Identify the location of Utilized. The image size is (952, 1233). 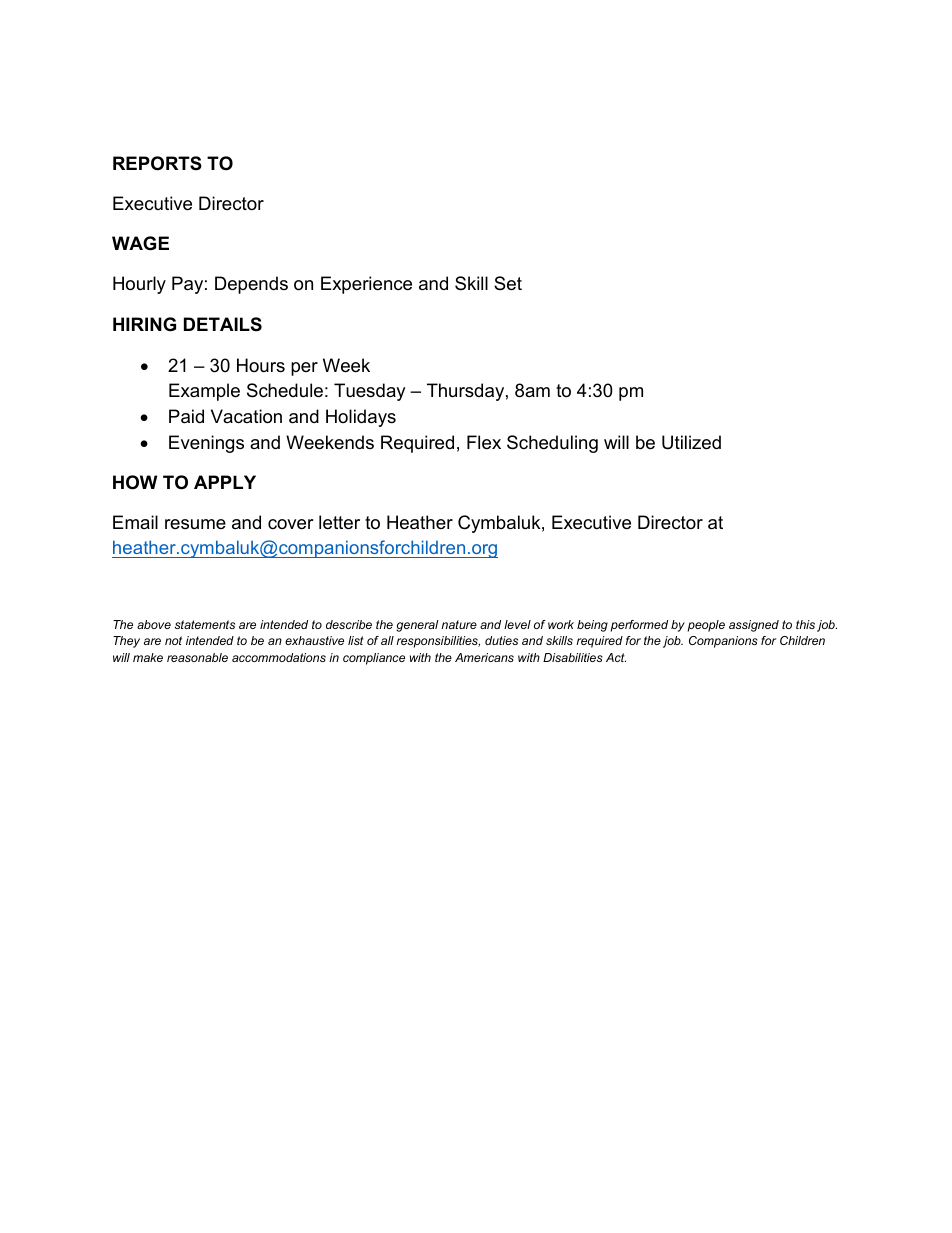
(691, 442).
